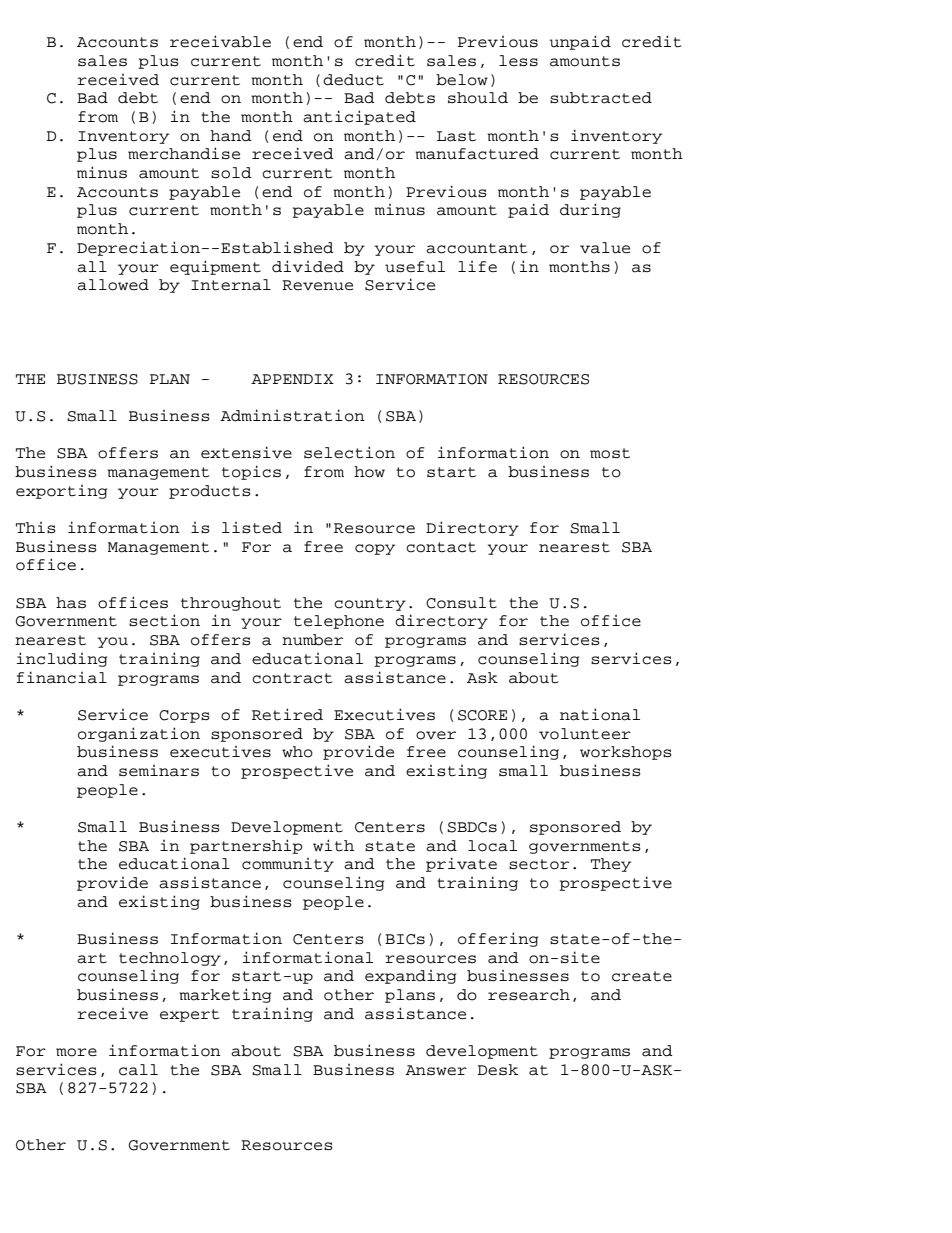 Image resolution: width=952 pixels, height=1233 pixels. I want to click on most, so click(610, 453).
